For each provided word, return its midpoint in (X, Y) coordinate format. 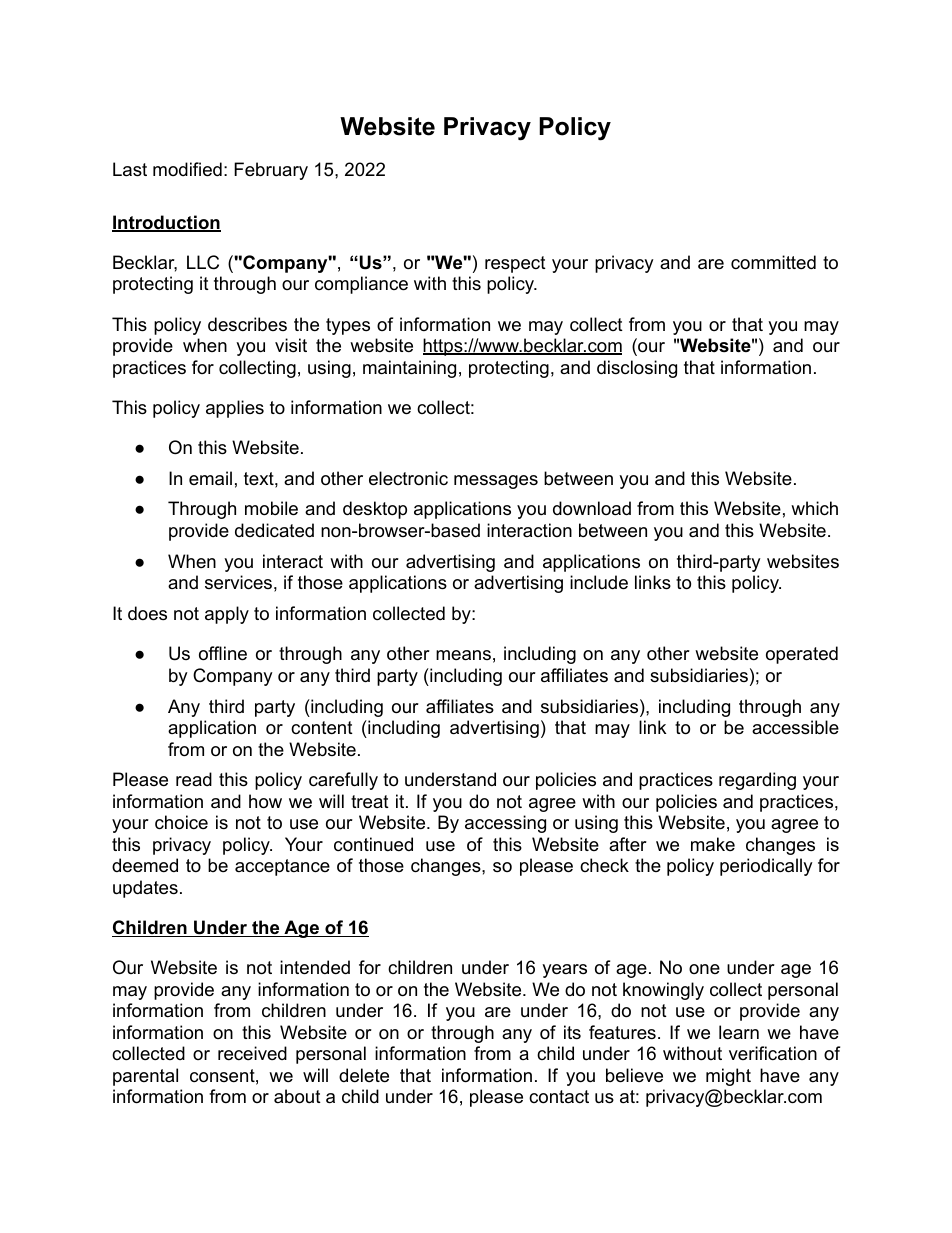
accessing (505, 824)
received (252, 1053)
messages (496, 482)
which (814, 508)
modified (187, 169)
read (194, 779)
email (210, 478)
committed (773, 262)
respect (515, 264)
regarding (757, 781)
